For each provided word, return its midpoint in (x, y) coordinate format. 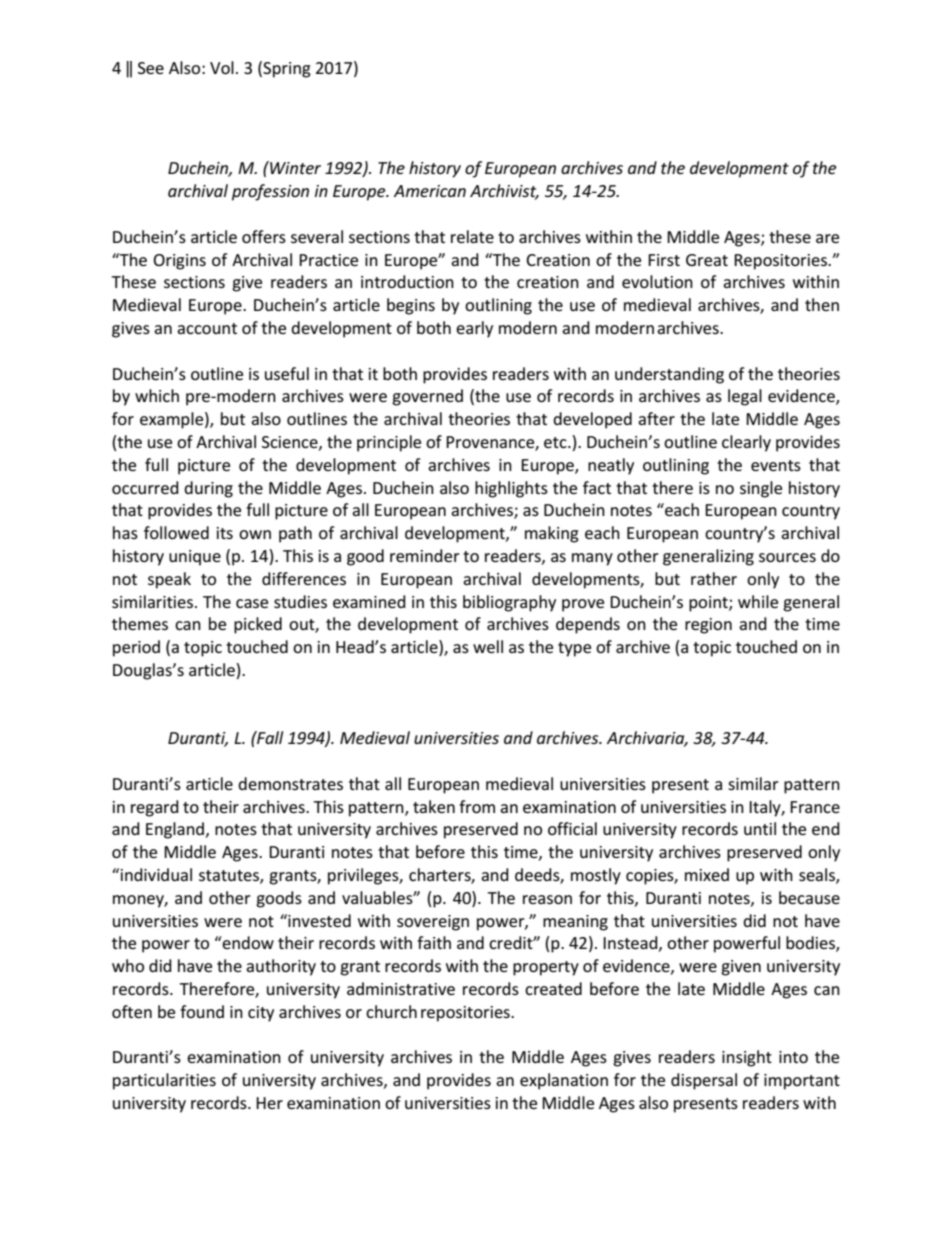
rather (714, 578)
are (827, 238)
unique (195, 558)
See (151, 68)
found (202, 1011)
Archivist (504, 192)
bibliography (509, 603)
